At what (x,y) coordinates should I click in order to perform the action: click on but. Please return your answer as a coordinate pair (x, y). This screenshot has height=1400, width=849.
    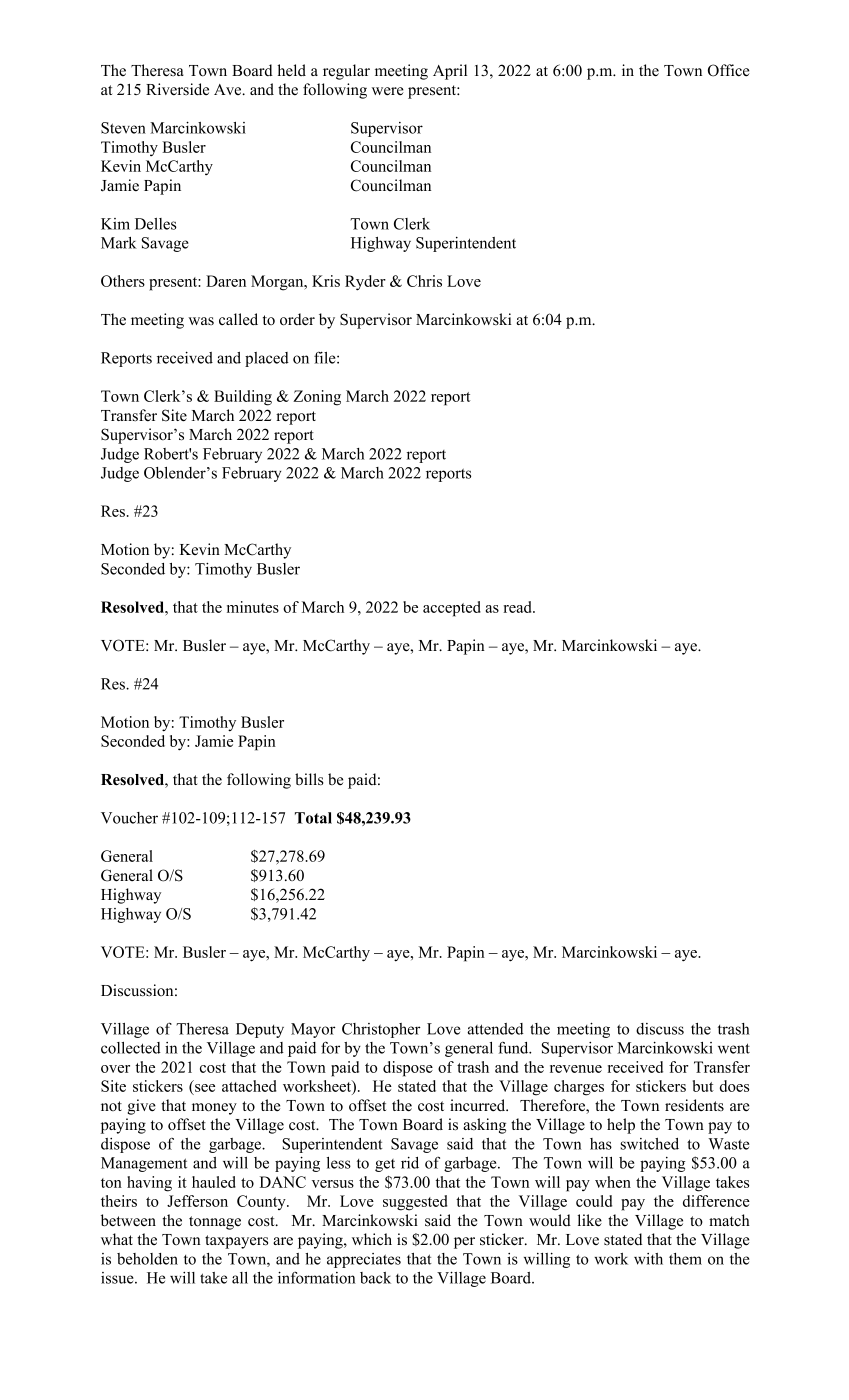
    Looking at the image, I should click on (703, 1086).
